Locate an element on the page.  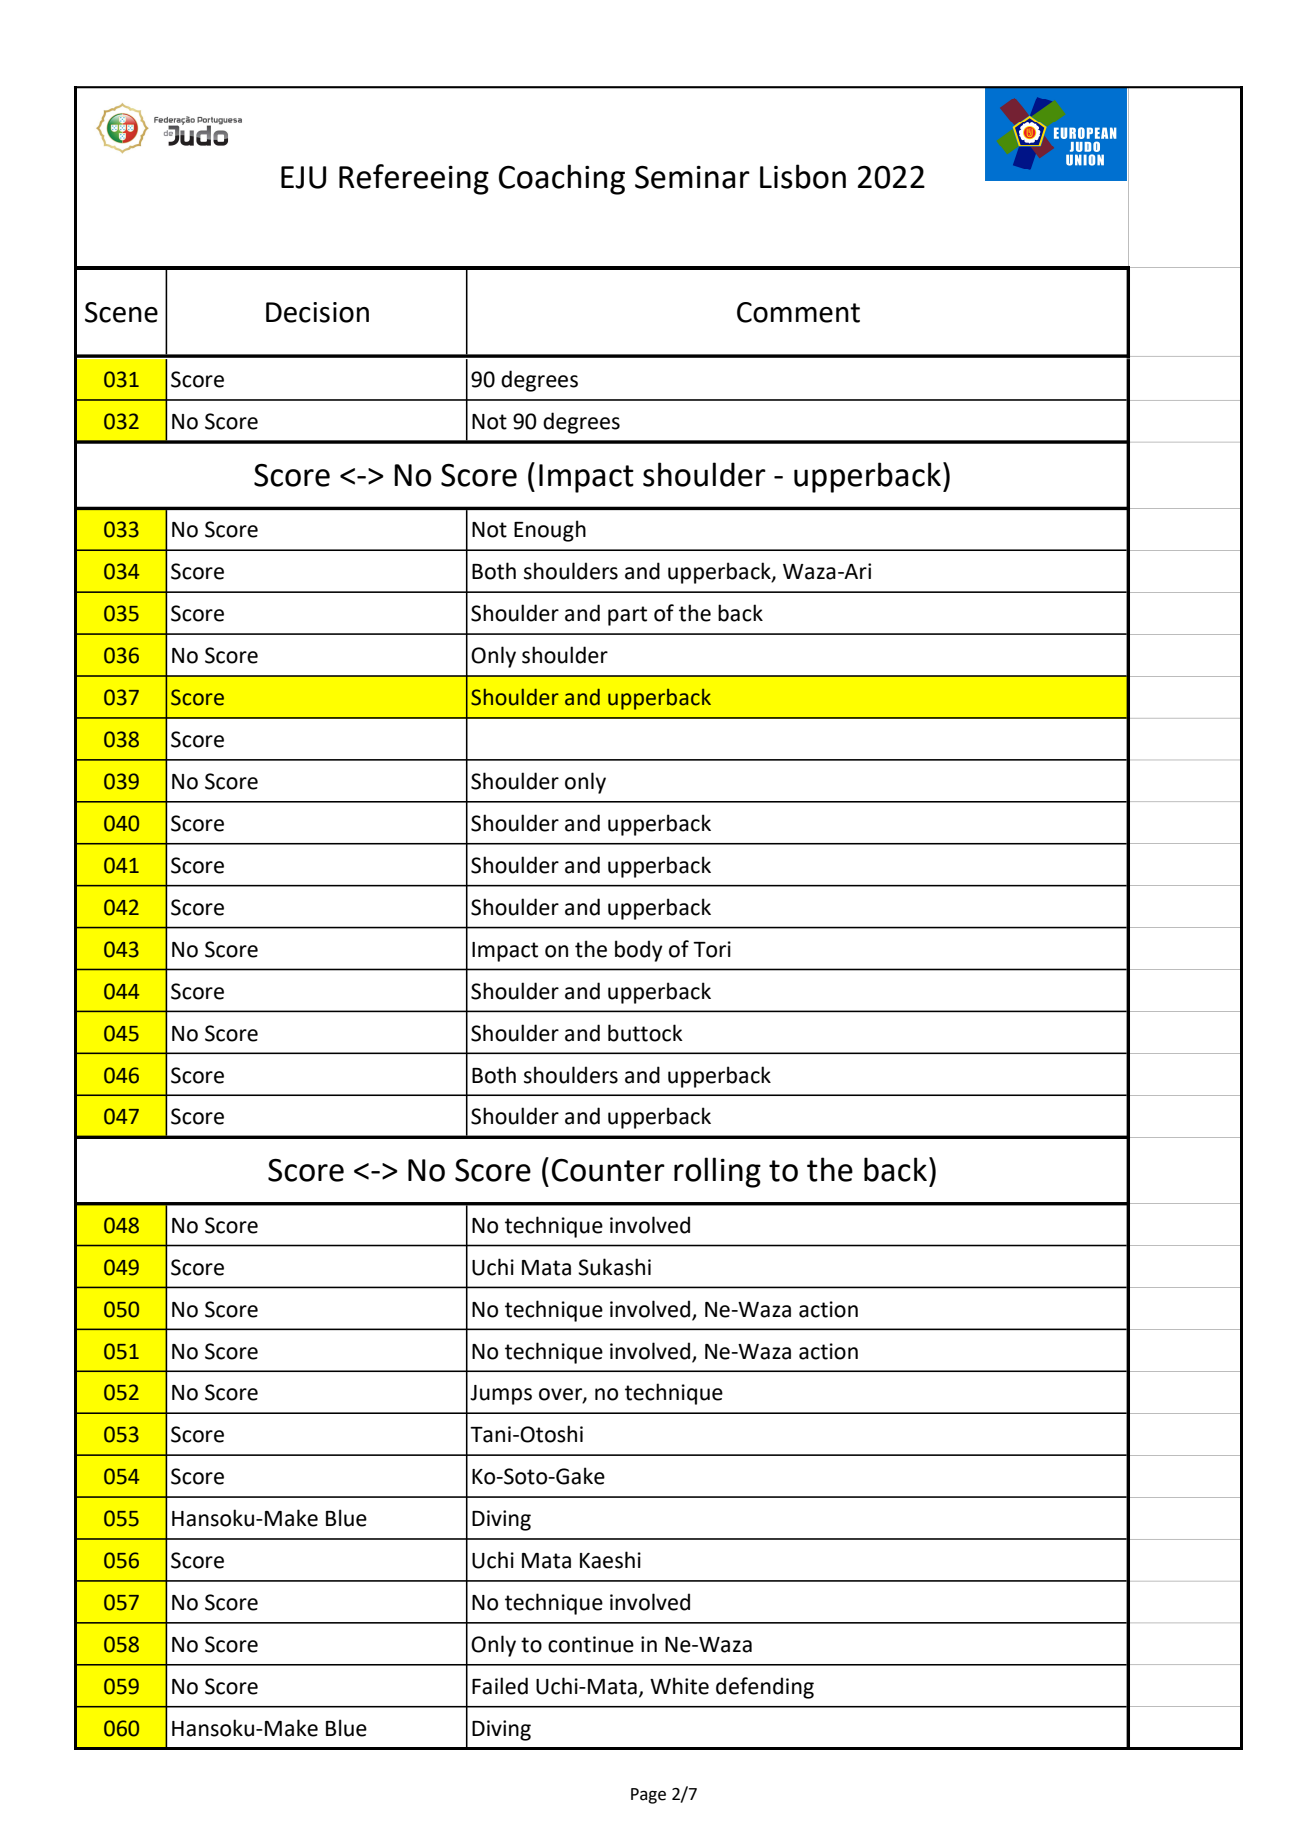
Refereeing is located at coordinates (414, 179).
